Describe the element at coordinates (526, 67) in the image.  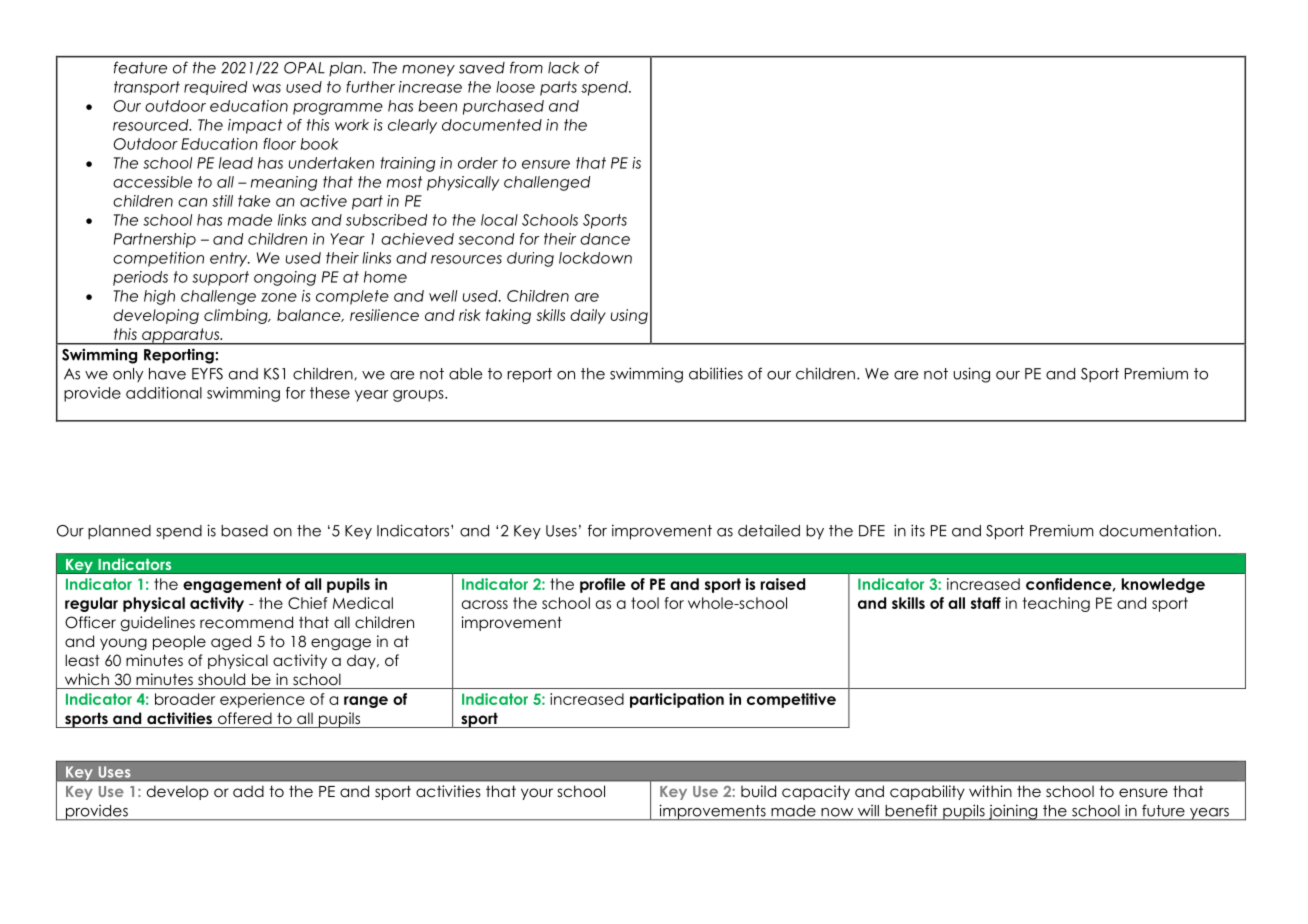
I see `from` at that location.
